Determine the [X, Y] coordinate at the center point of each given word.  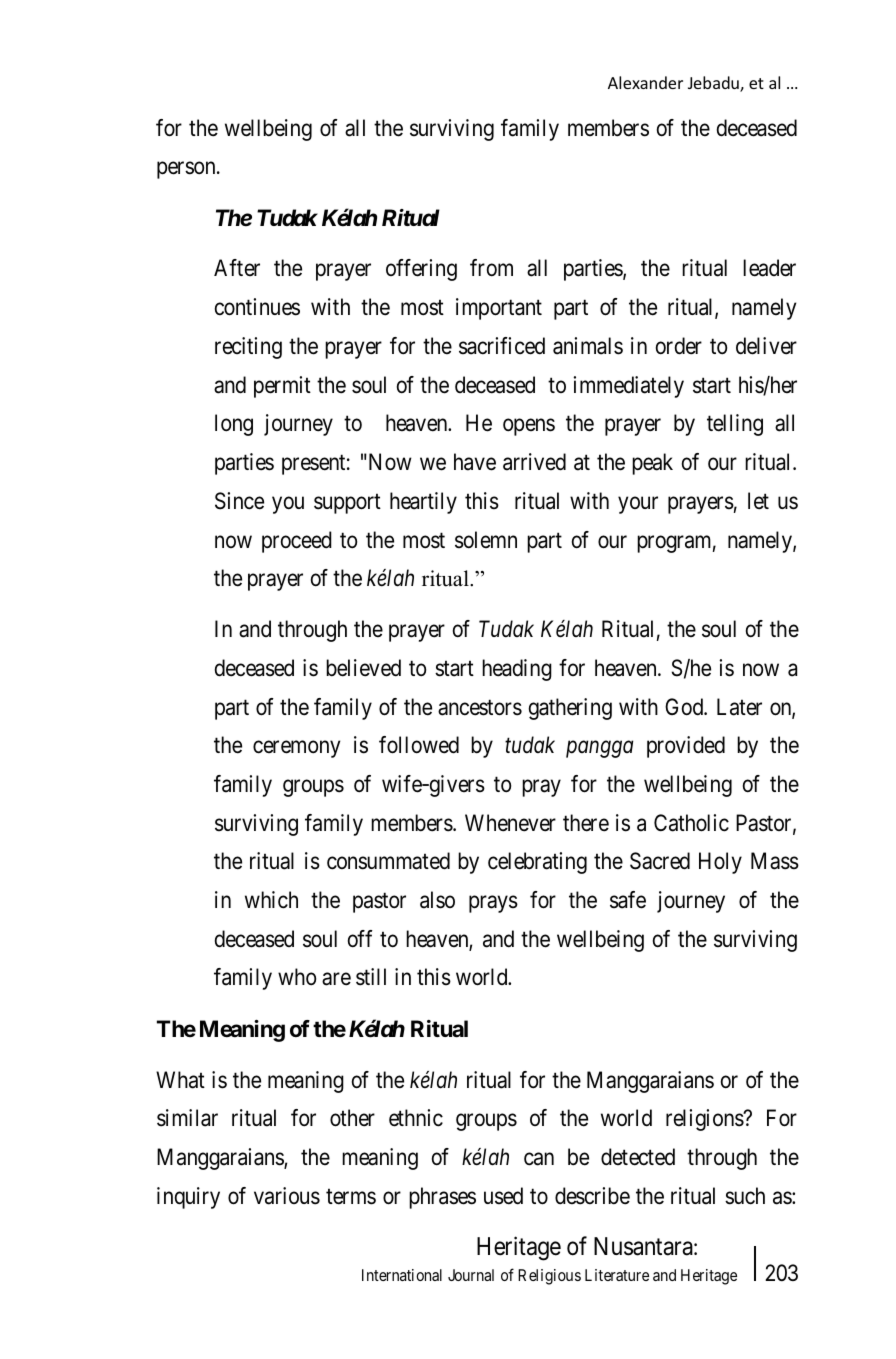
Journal [471, 1275]
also [437, 900]
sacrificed [502, 346]
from [491, 268]
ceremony [296, 749]
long [234, 425]
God [685, 707]
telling [735, 425]
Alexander [645, 82]
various [287, 1196]
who [297, 977]
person [187, 170]
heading [517, 670]
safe [628, 900]
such [745, 1196]
